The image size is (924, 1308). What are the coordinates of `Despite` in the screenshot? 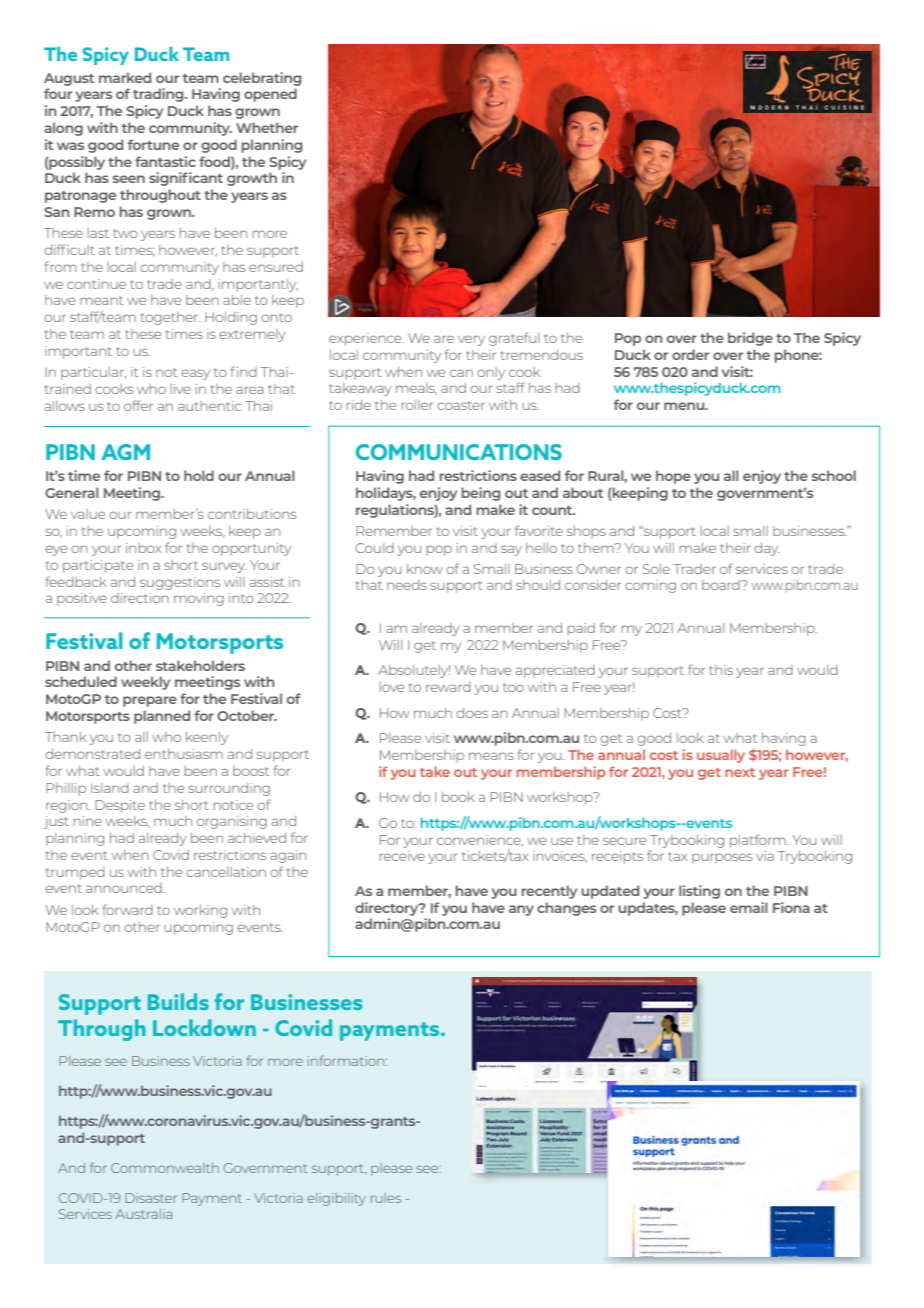 It's located at (120, 806).
